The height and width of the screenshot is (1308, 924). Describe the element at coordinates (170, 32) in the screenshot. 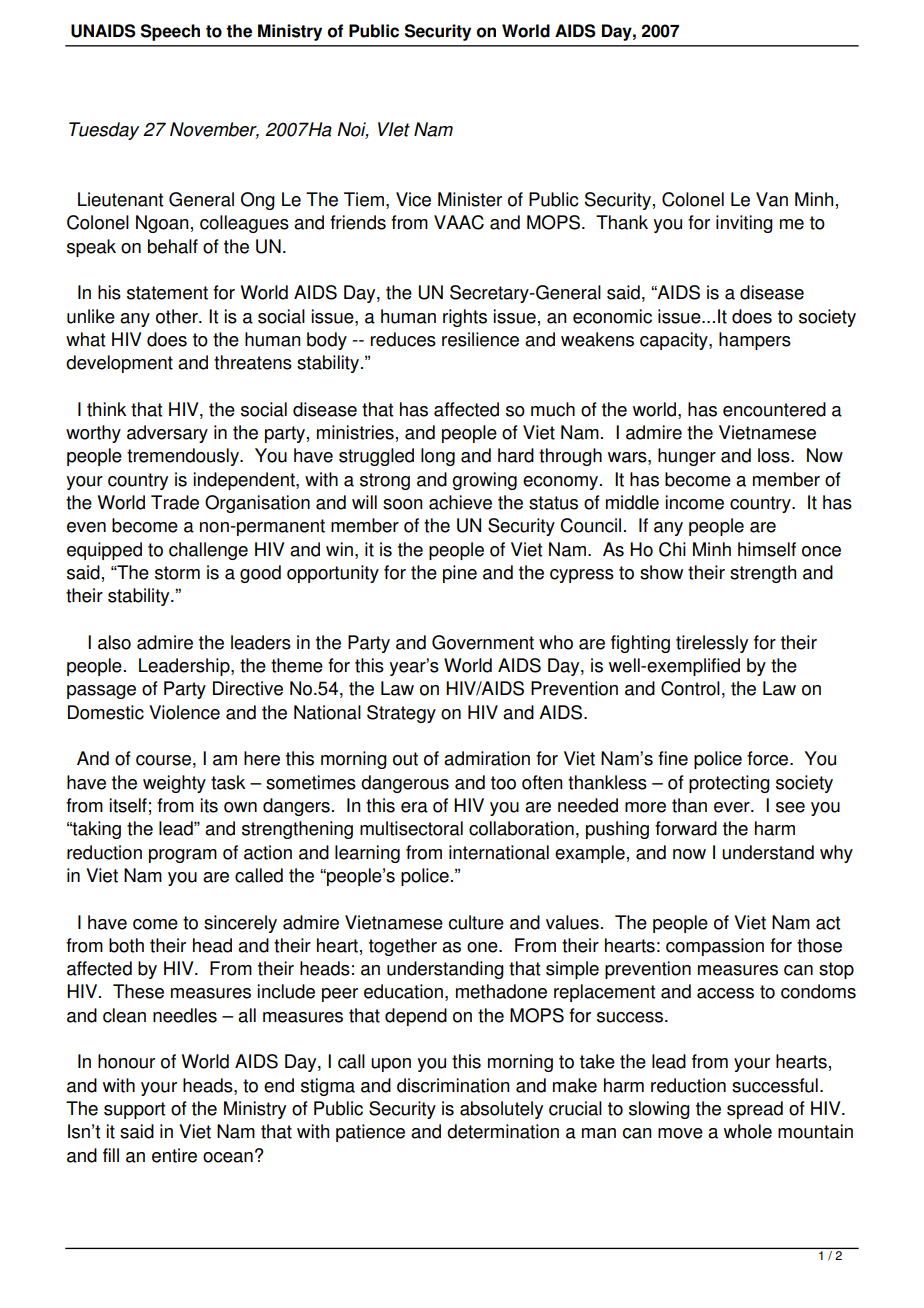

I see `Speech` at that location.
